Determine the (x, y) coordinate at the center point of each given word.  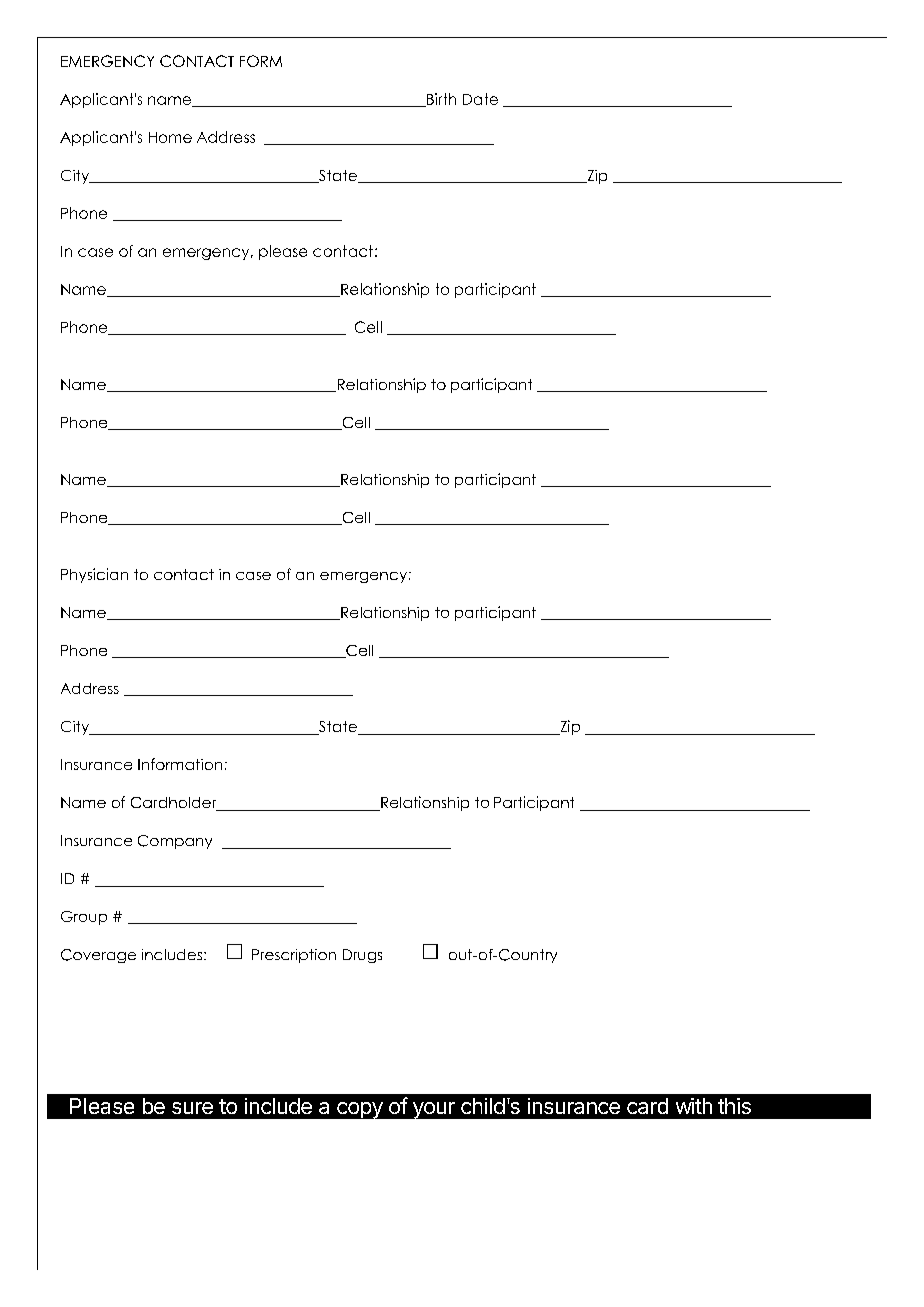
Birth (440, 100)
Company (175, 842)
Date (480, 99)
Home (170, 137)
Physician (94, 575)
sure (192, 1108)
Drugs (362, 956)
